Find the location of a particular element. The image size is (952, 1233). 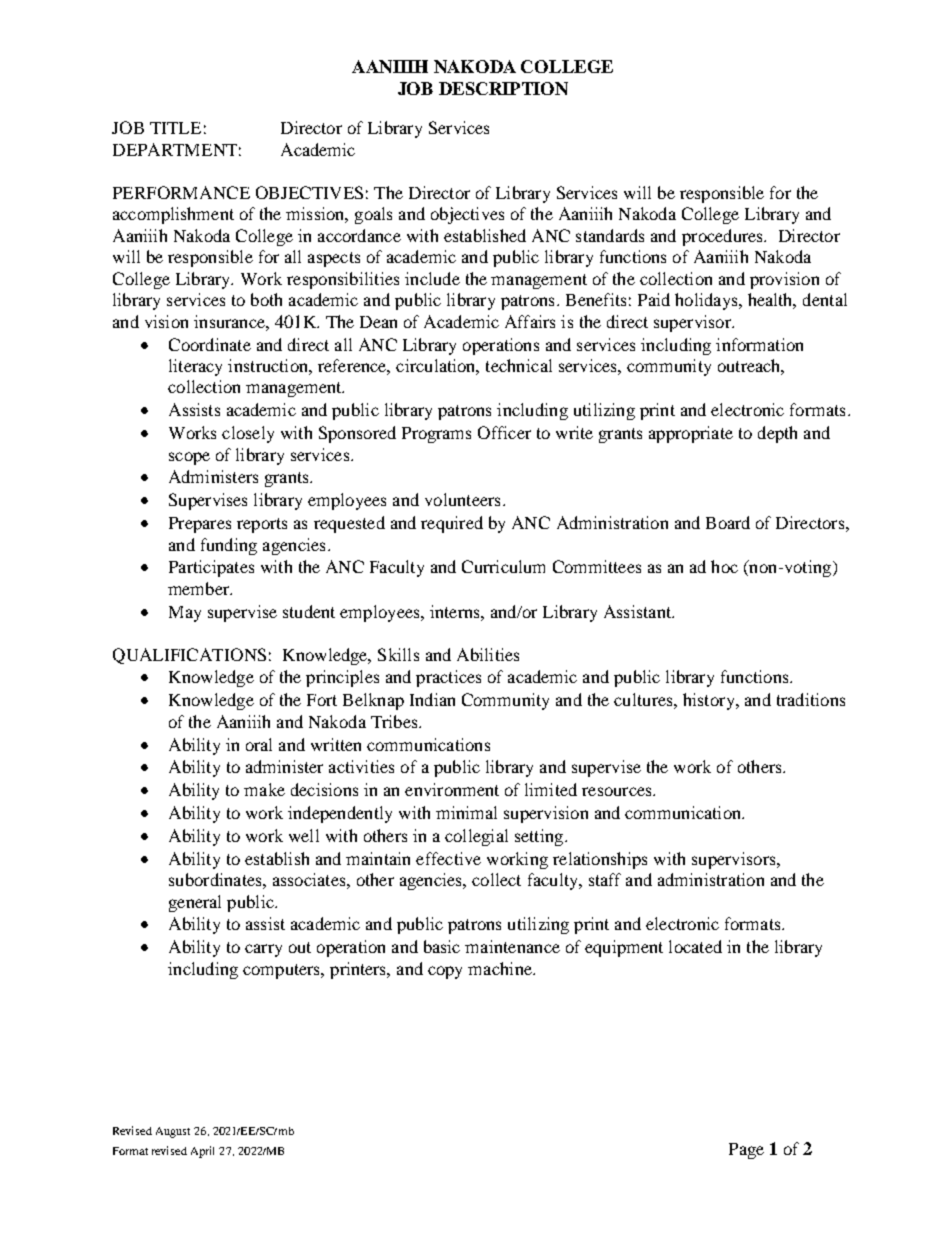

machine is located at coordinates (501, 968).
